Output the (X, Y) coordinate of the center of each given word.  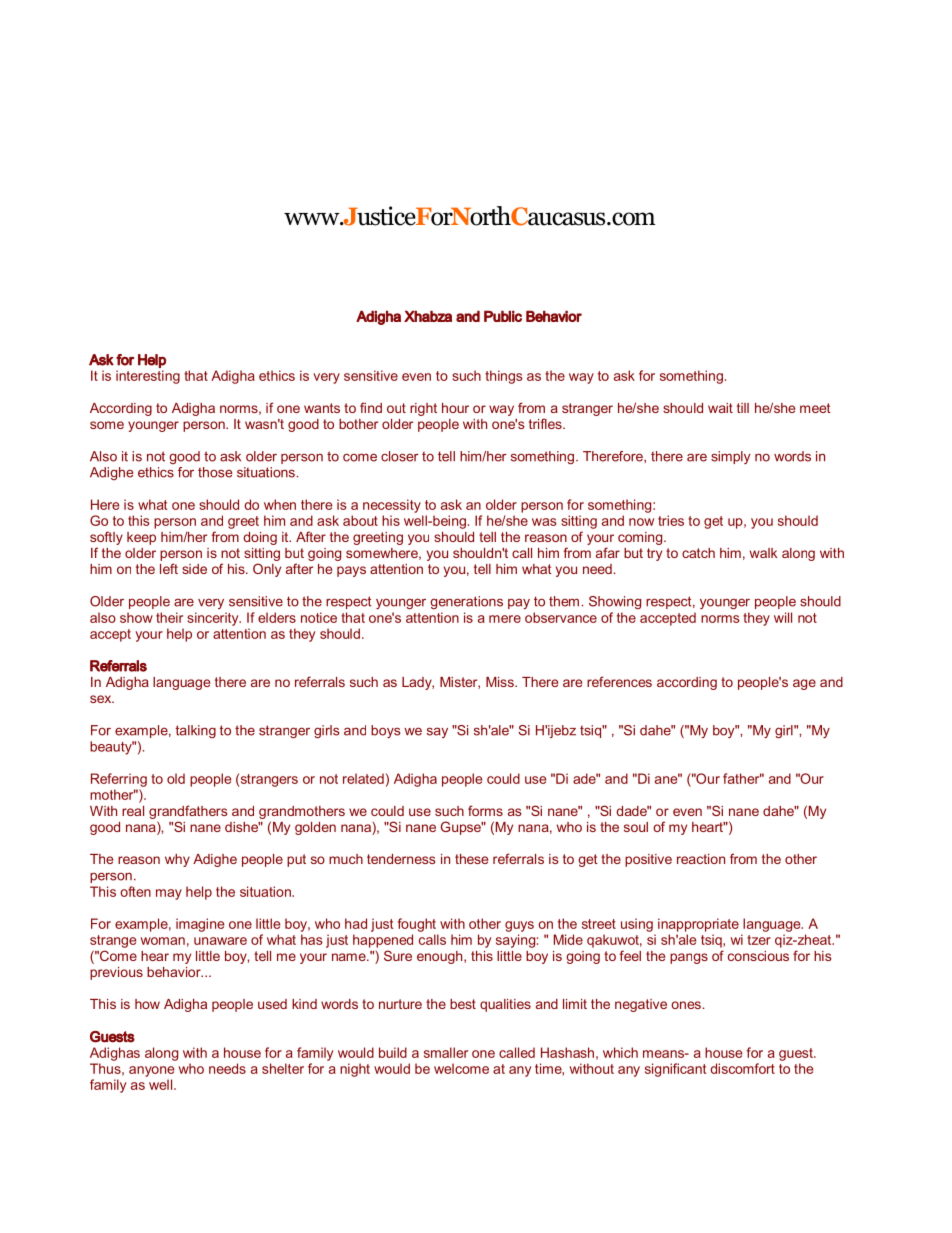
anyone (151, 1071)
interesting (148, 377)
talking (196, 731)
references (619, 681)
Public (503, 316)
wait (720, 408)
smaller (446, 1052)
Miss (501, 682)
